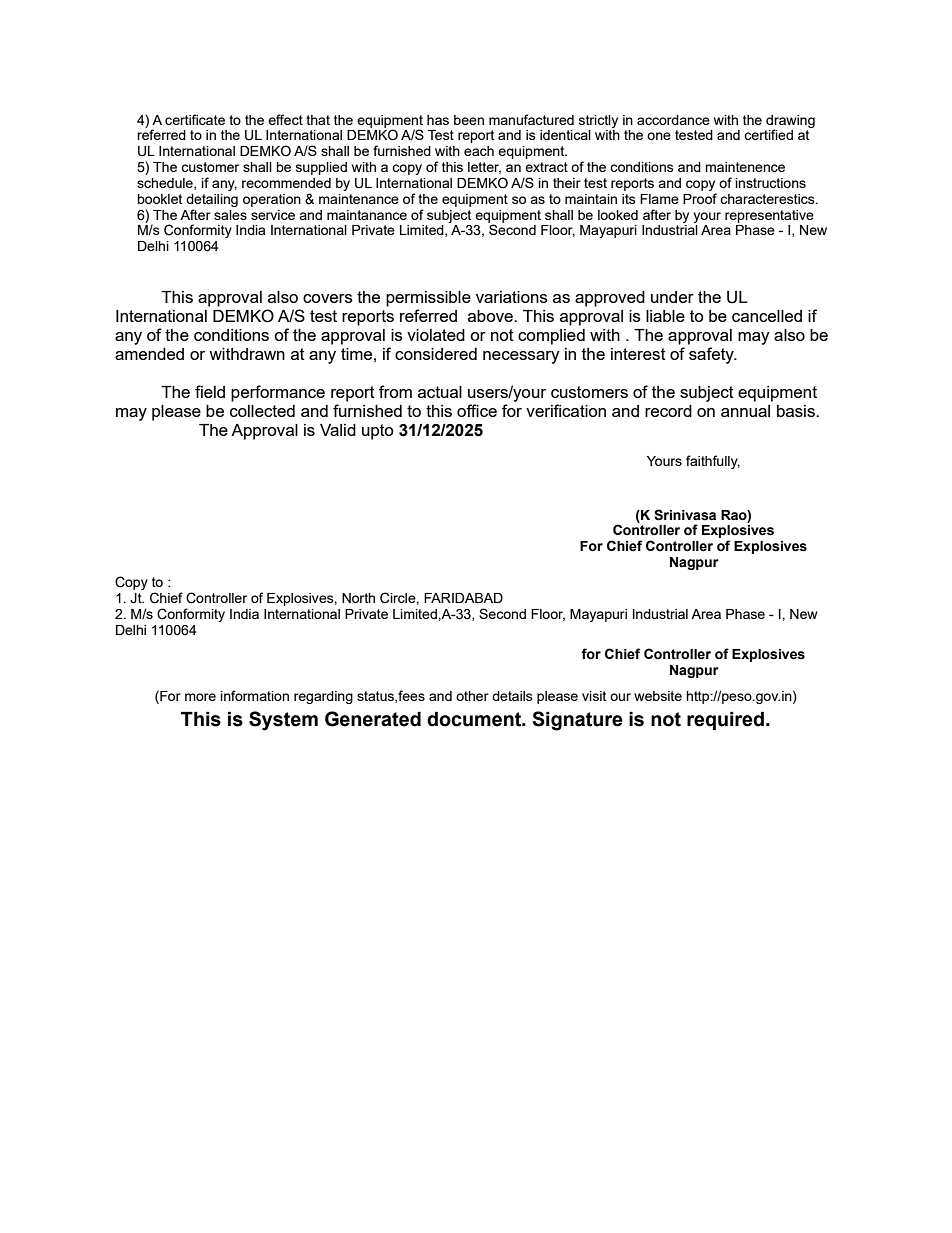 The image size is (952, 1233). What do you see at coordinates (378, 432) in the screenshot?
I see `upto` at bounding box center [378, 432].
